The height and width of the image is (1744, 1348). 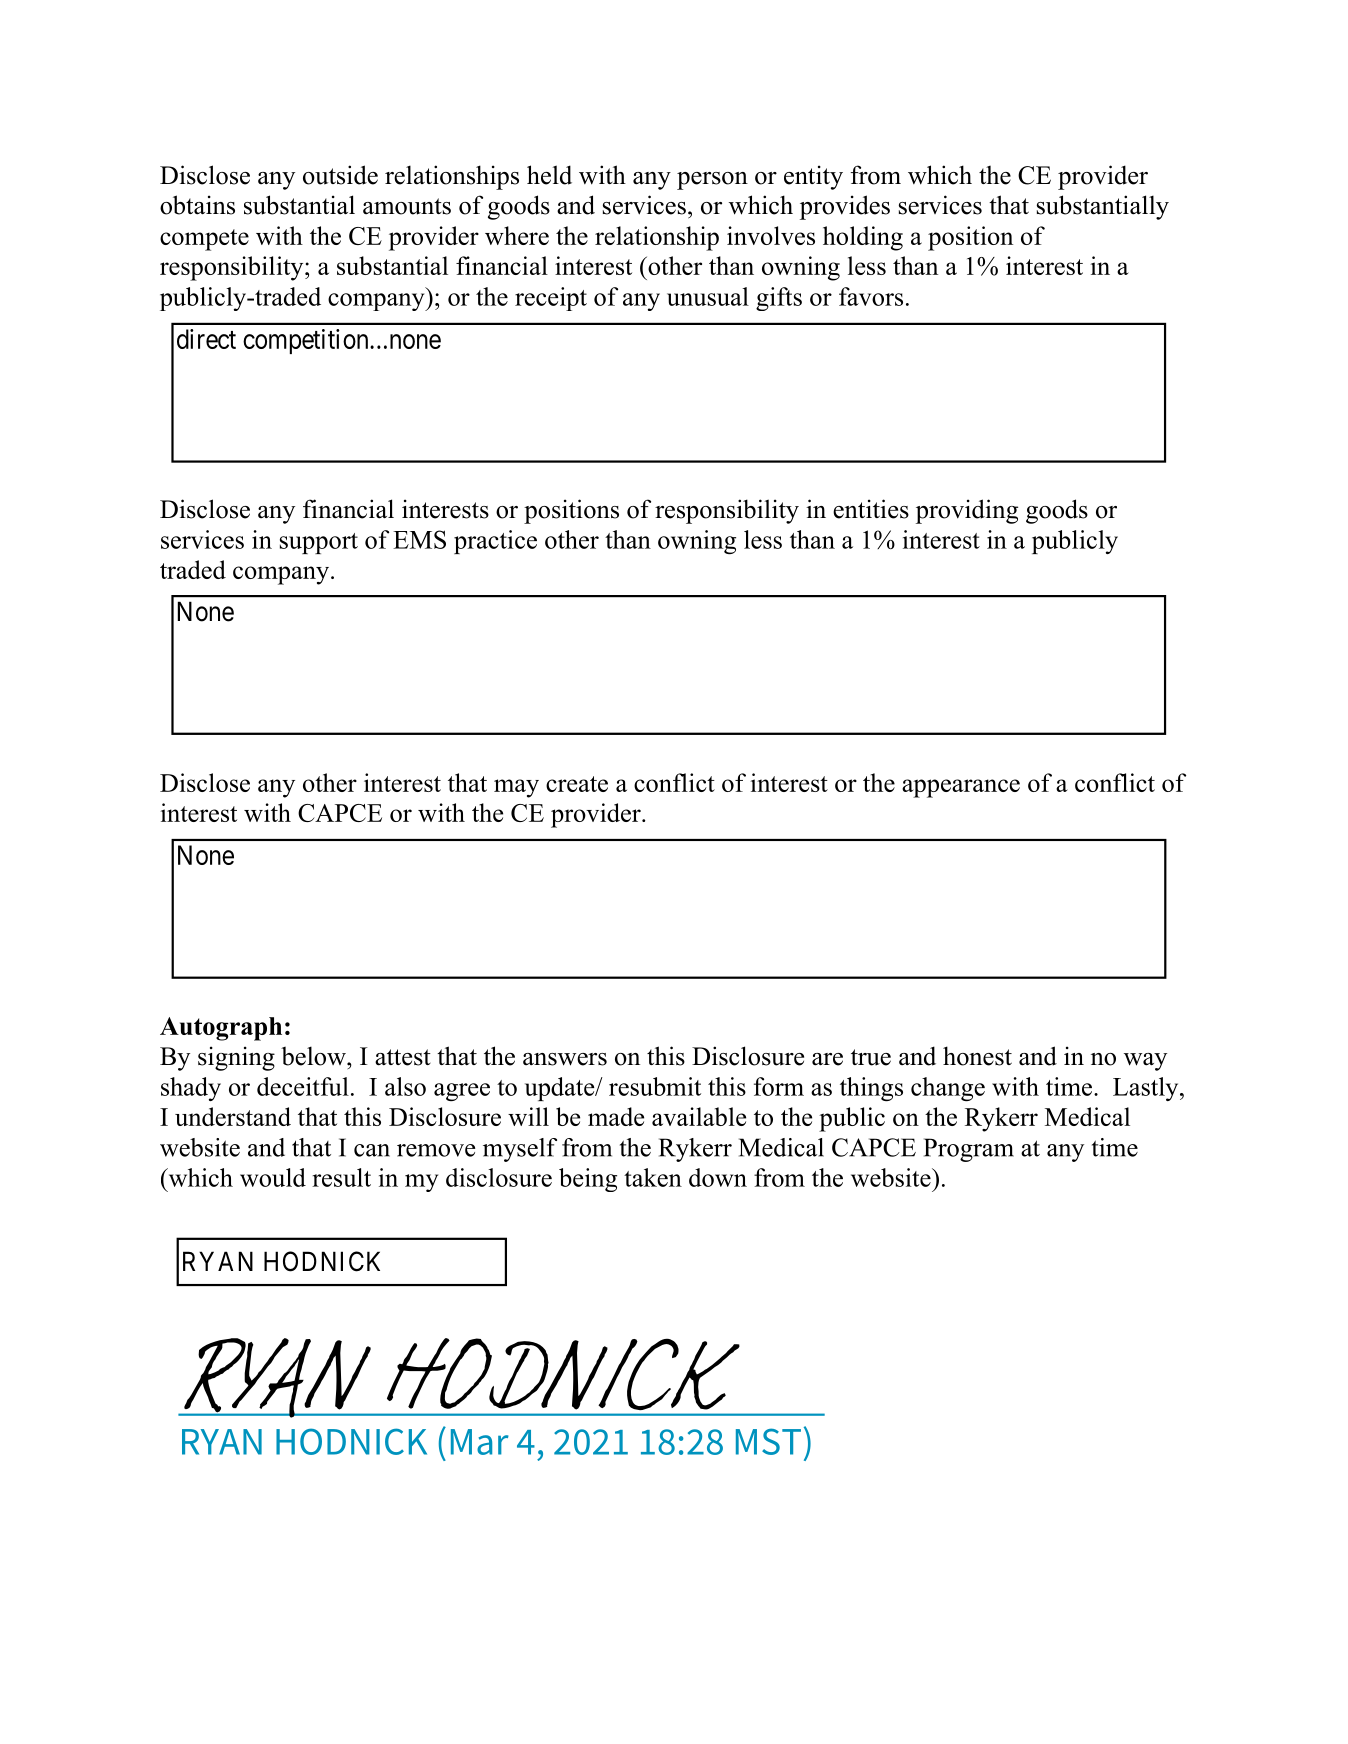 I want to click on support, so click(x=319, y=543).
